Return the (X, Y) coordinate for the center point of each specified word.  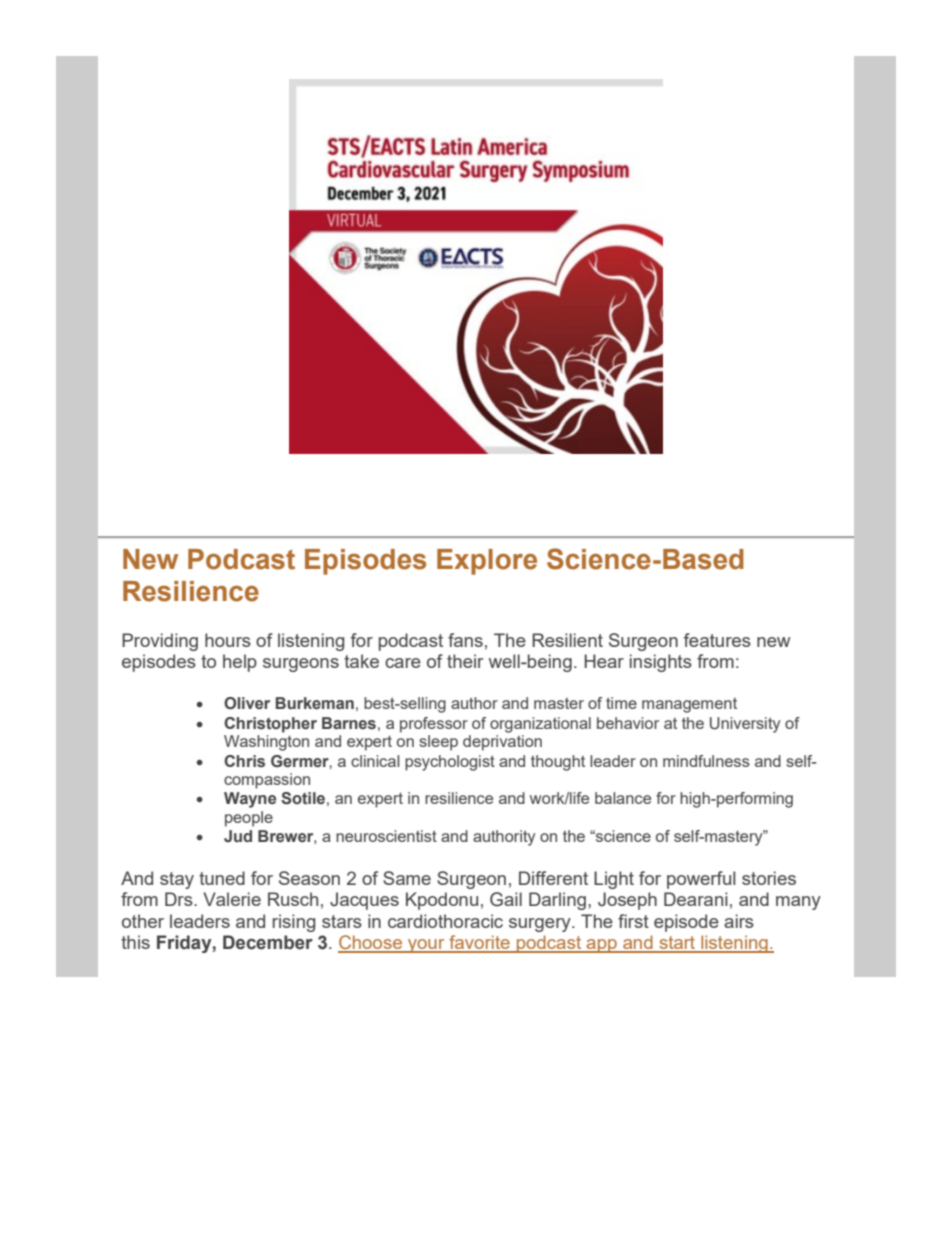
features (717, 640)
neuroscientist (386, 836)
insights (661, 663)
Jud (238, 836)
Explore (487, 562)
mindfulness (706, 761)
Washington (266, 743)
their (465, 661)
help (240, 663)
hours (228, 640)
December (268, 942)
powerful (701, 880)
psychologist (450, 763)
